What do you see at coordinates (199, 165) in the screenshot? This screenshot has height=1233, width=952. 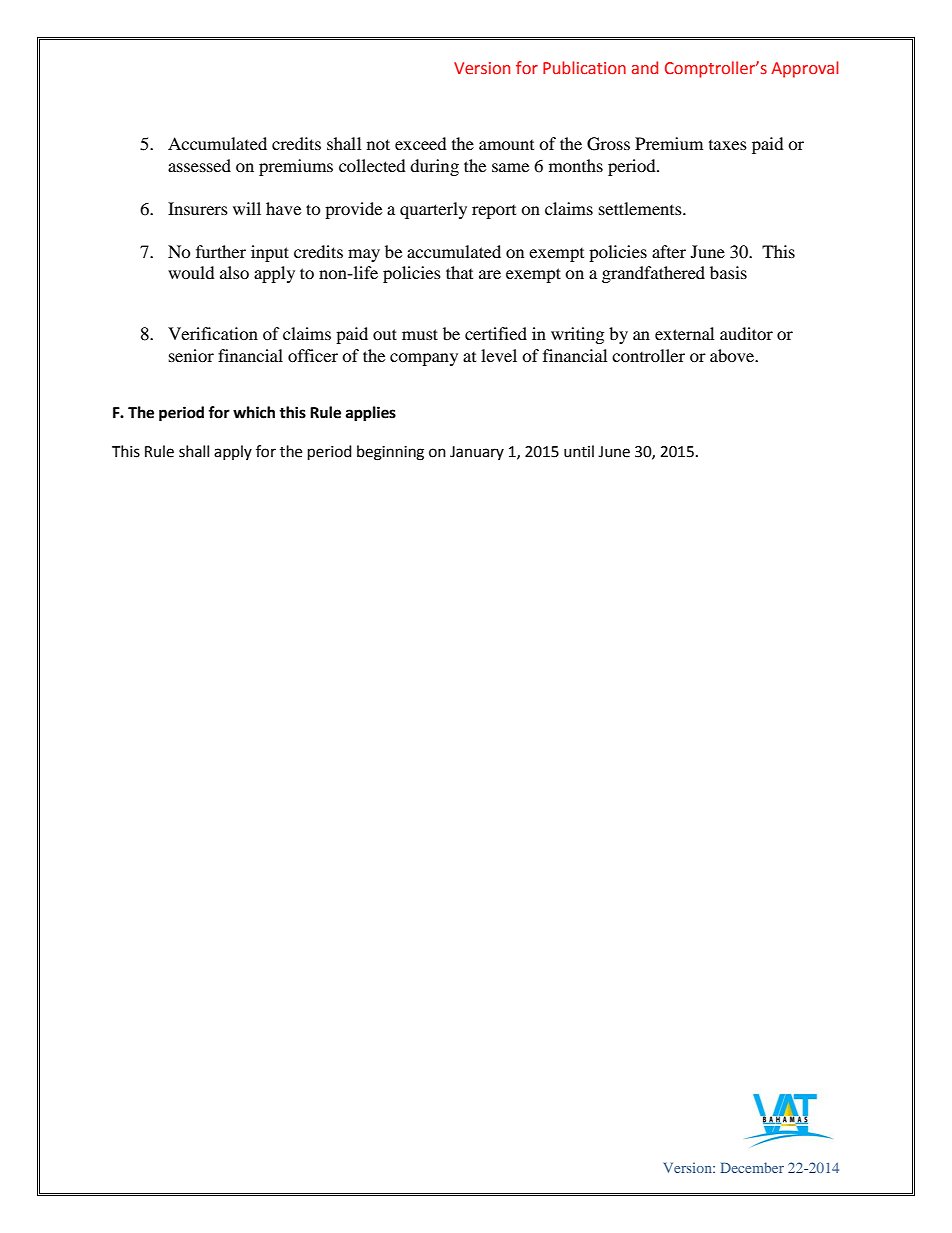 I see `assessed` at bounding box center [199, 165].
